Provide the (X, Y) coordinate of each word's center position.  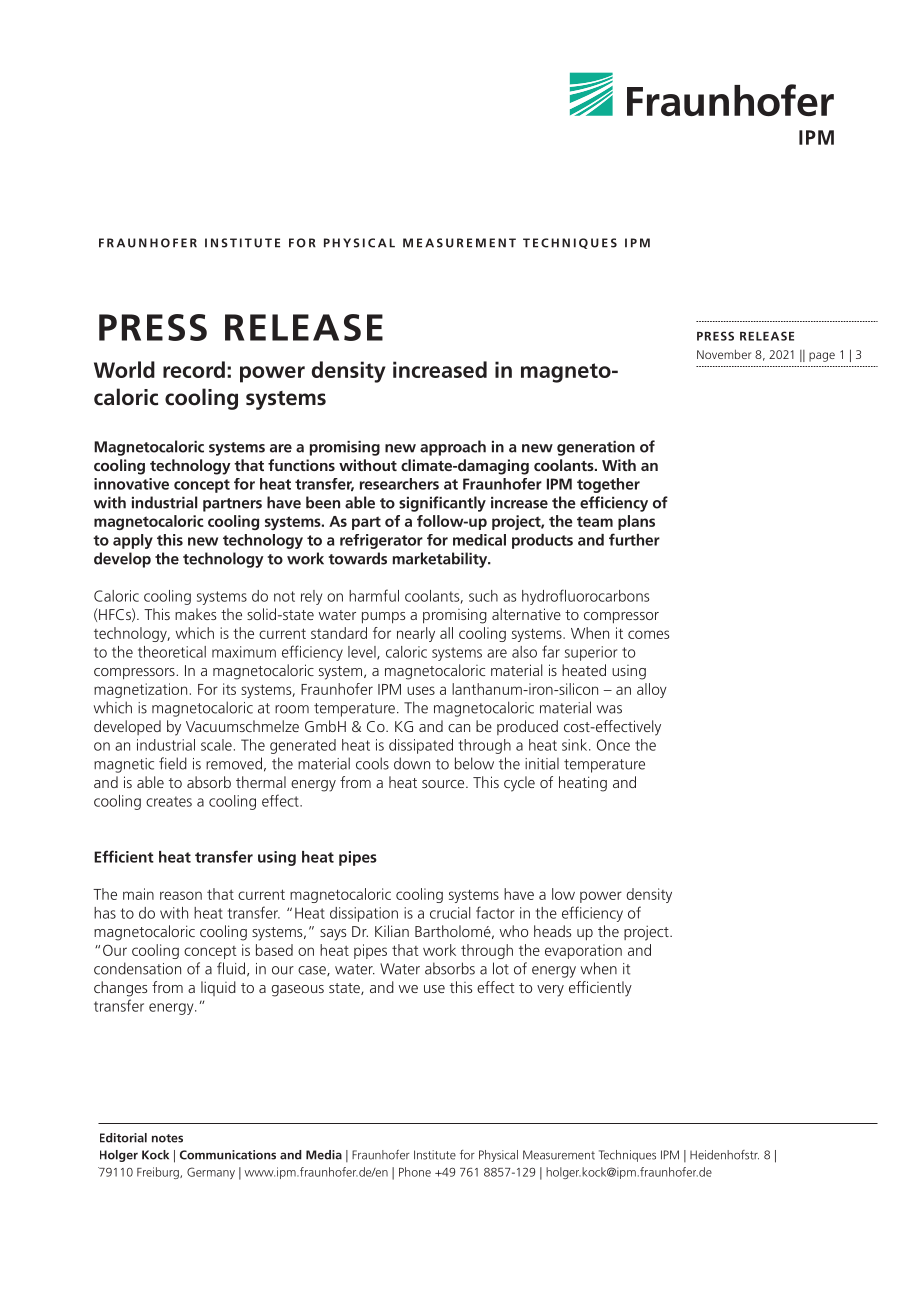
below (474, 763)
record (194, 369)
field (173, 763)
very (550, 991)
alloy (652, 690)
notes (167, 1138)
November (724, 354)
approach (453, 448)
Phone (415, 1172)
